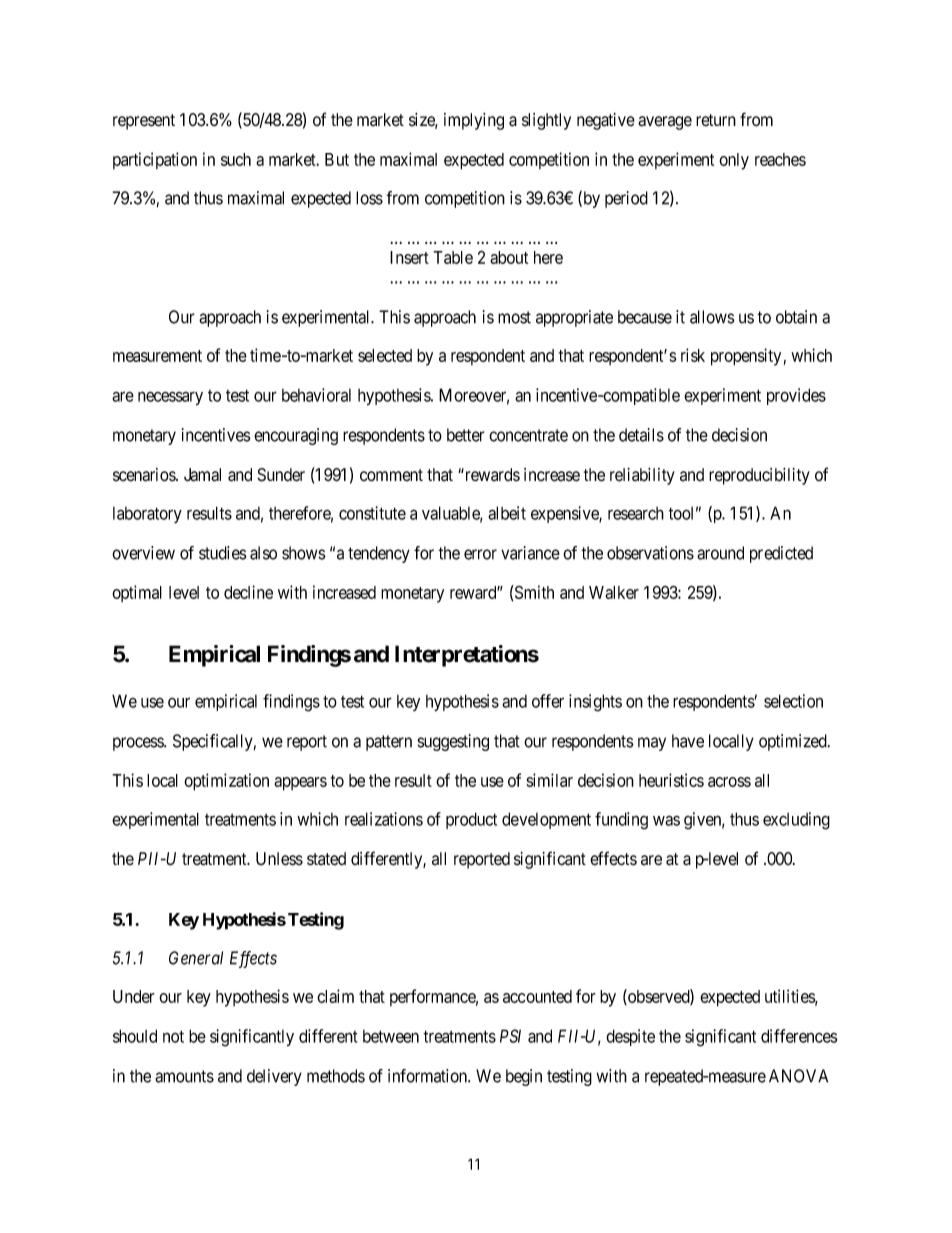 The image size is (952, 1233). Describe the element at coordinates (236, 159) in the page. I see `such` at that location.
